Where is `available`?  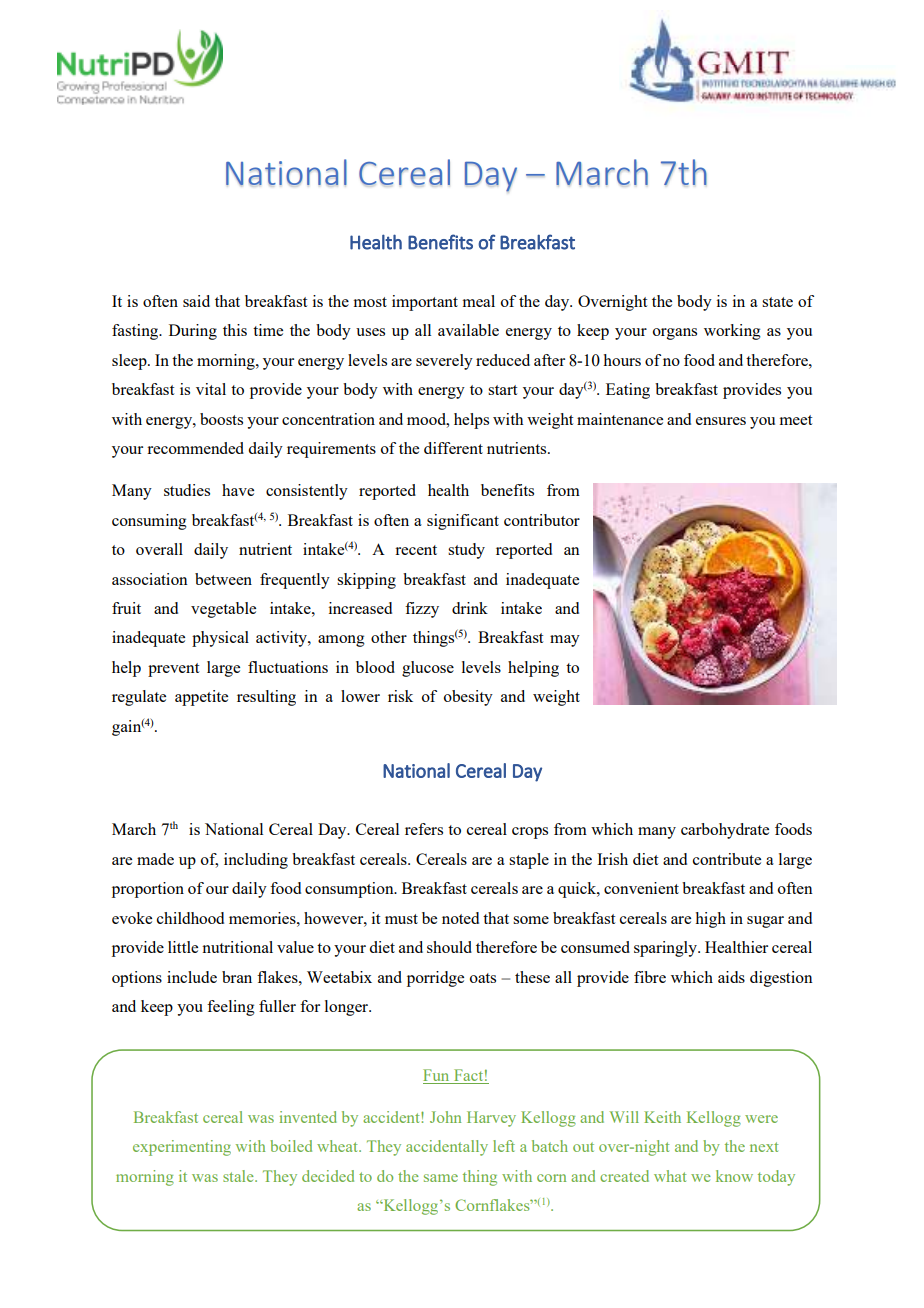
available is located at coordinates (468, 330).
